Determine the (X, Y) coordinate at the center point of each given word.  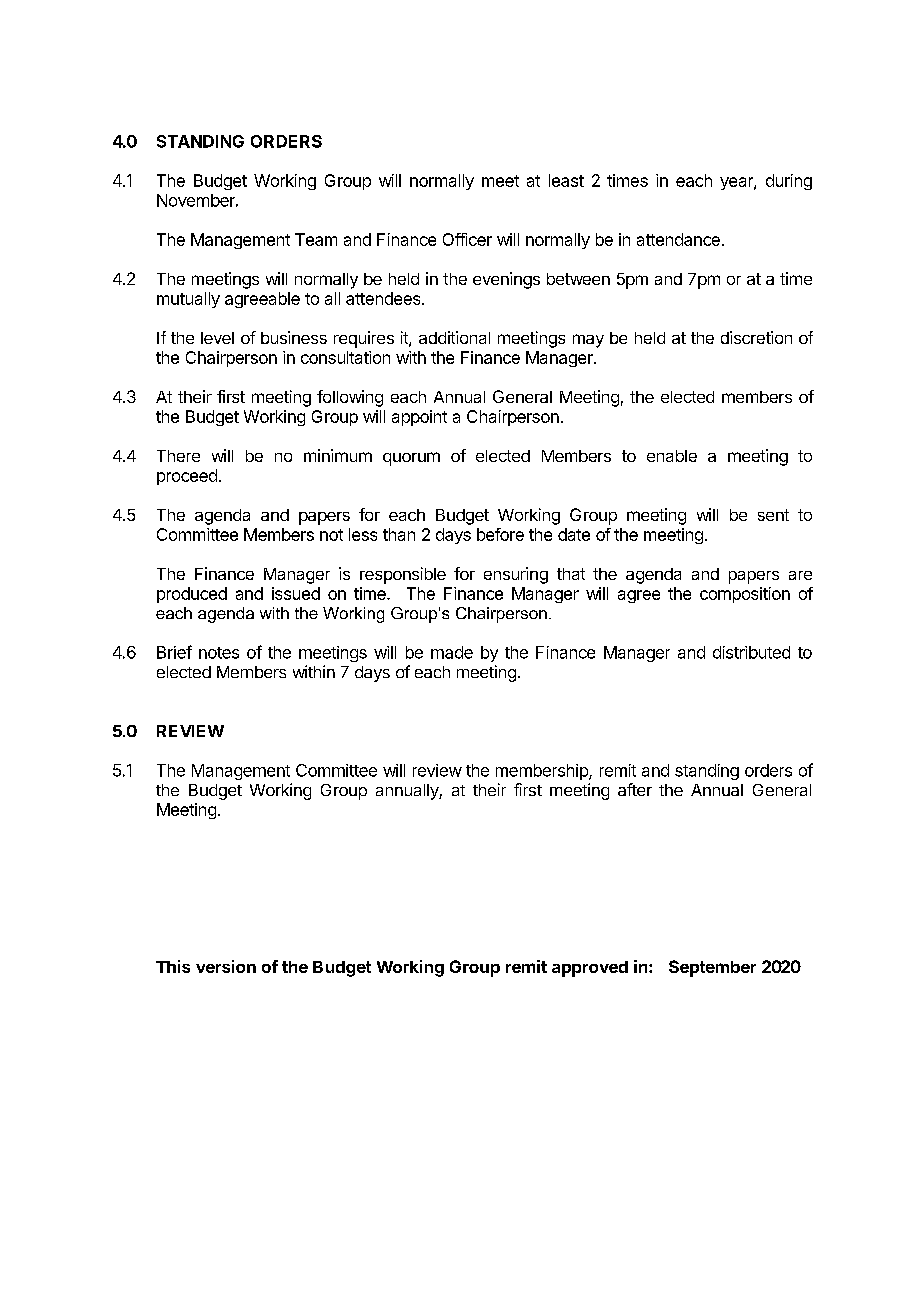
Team (316, 239)
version (226, 966)
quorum (411, 459)
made (452, 652)
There (178, 456)
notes (219, 653)
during (789, 182)
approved (590, 969)
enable (672, 456)
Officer (467, 239)
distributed (751, 652)
